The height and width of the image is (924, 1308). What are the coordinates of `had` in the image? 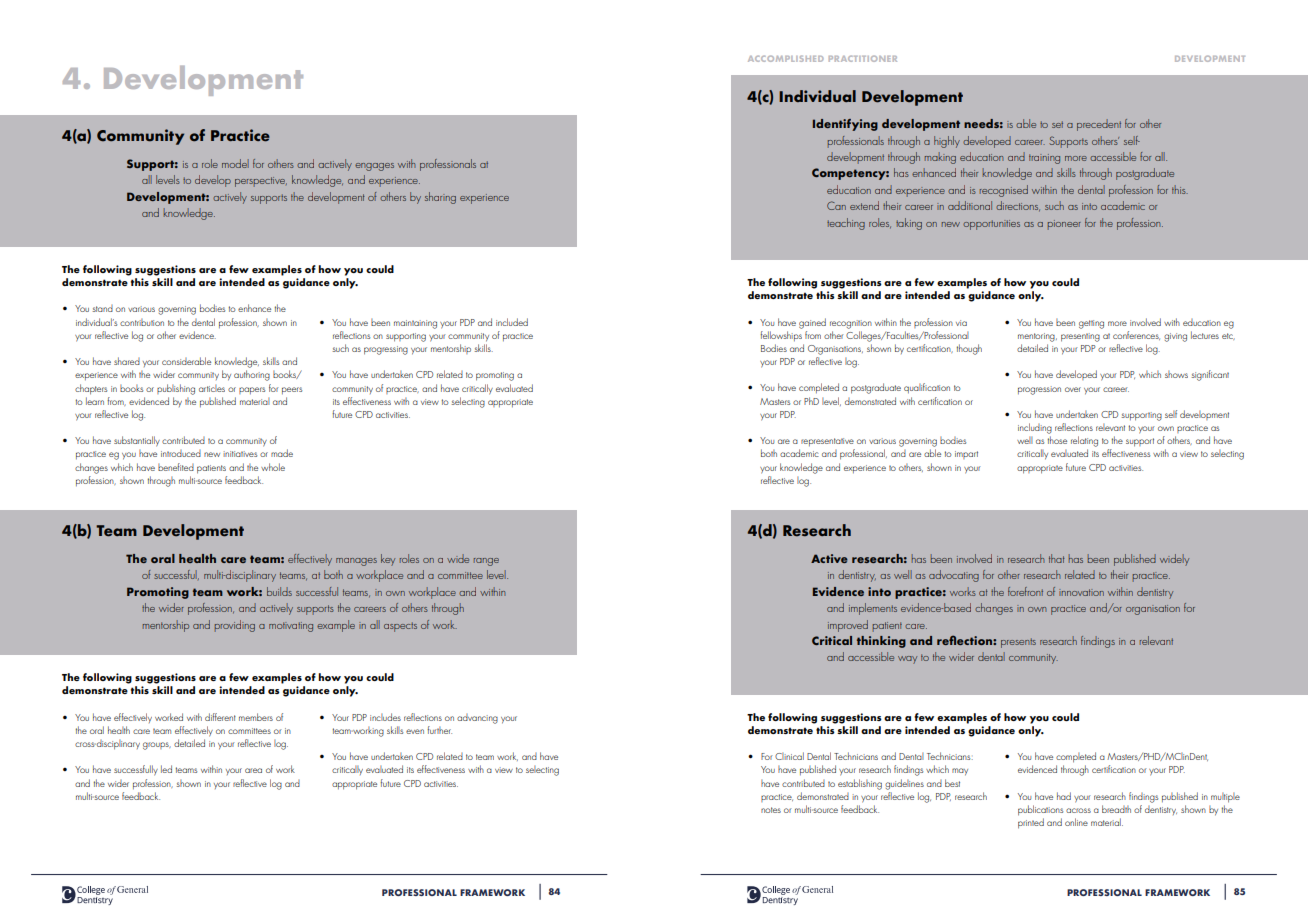 It's located at (1064, 796).
